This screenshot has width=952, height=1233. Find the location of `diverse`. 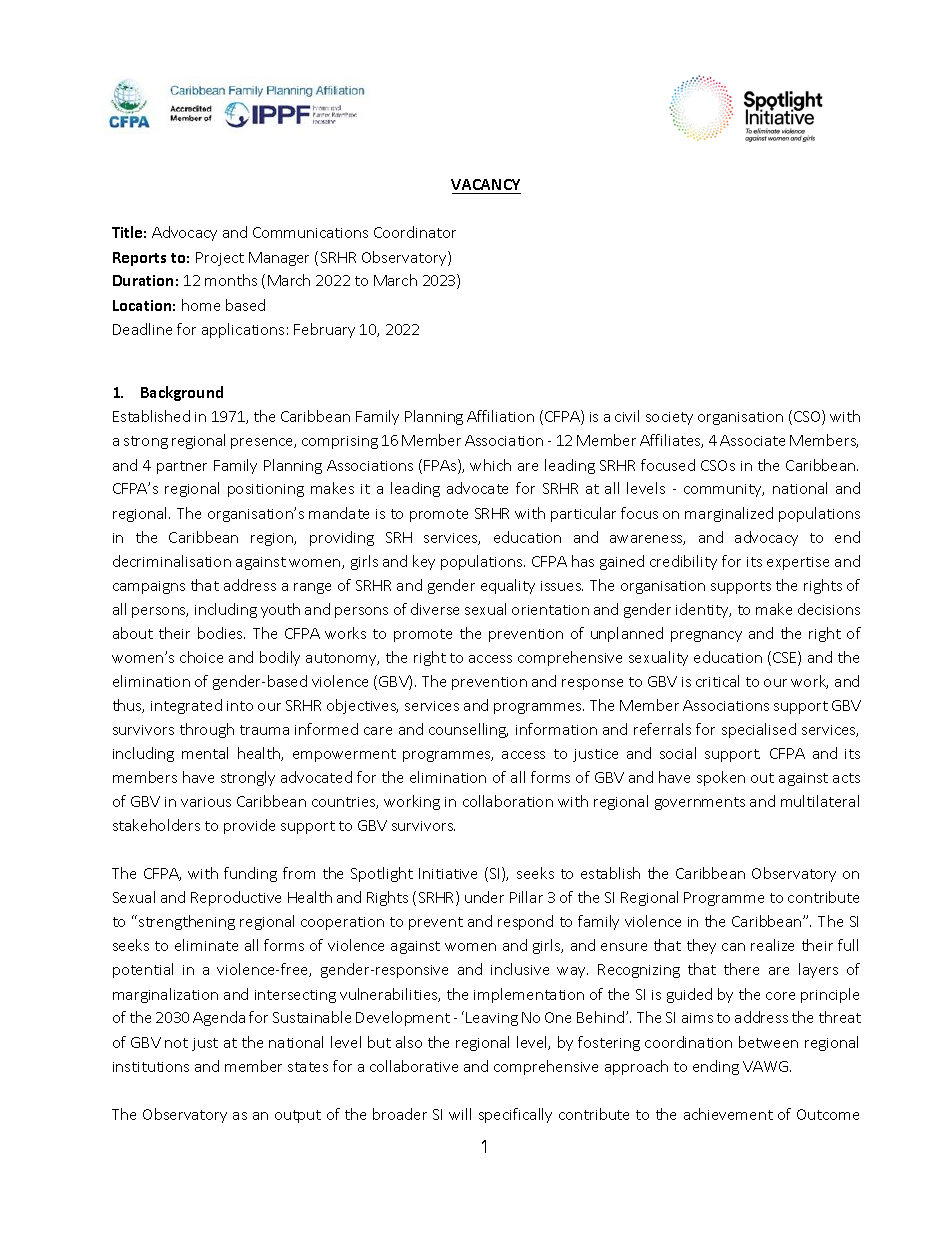

diverse is located at coordinates (435, 609).
